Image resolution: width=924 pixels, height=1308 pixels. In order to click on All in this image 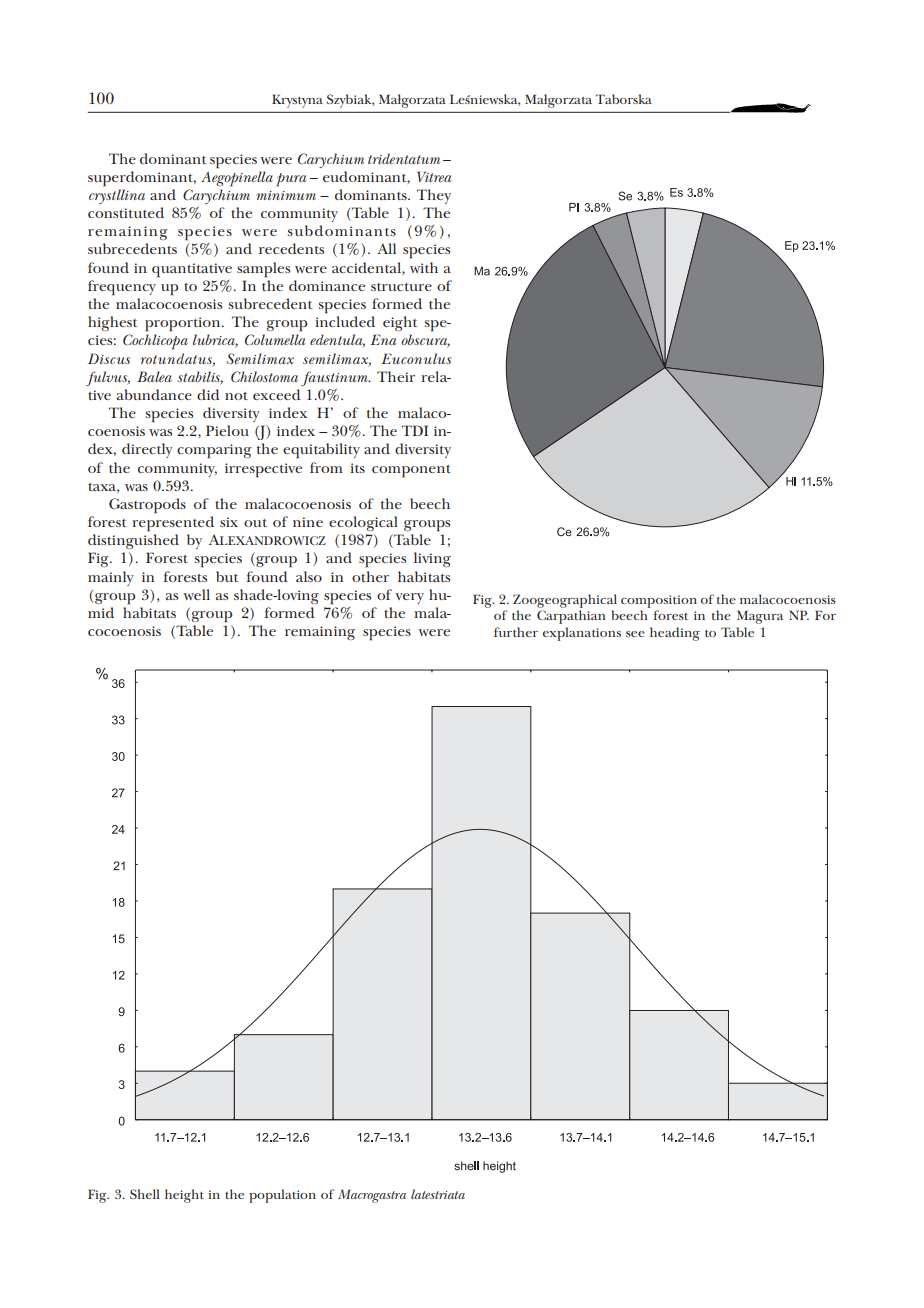, I will do `click(386, 248)`.
